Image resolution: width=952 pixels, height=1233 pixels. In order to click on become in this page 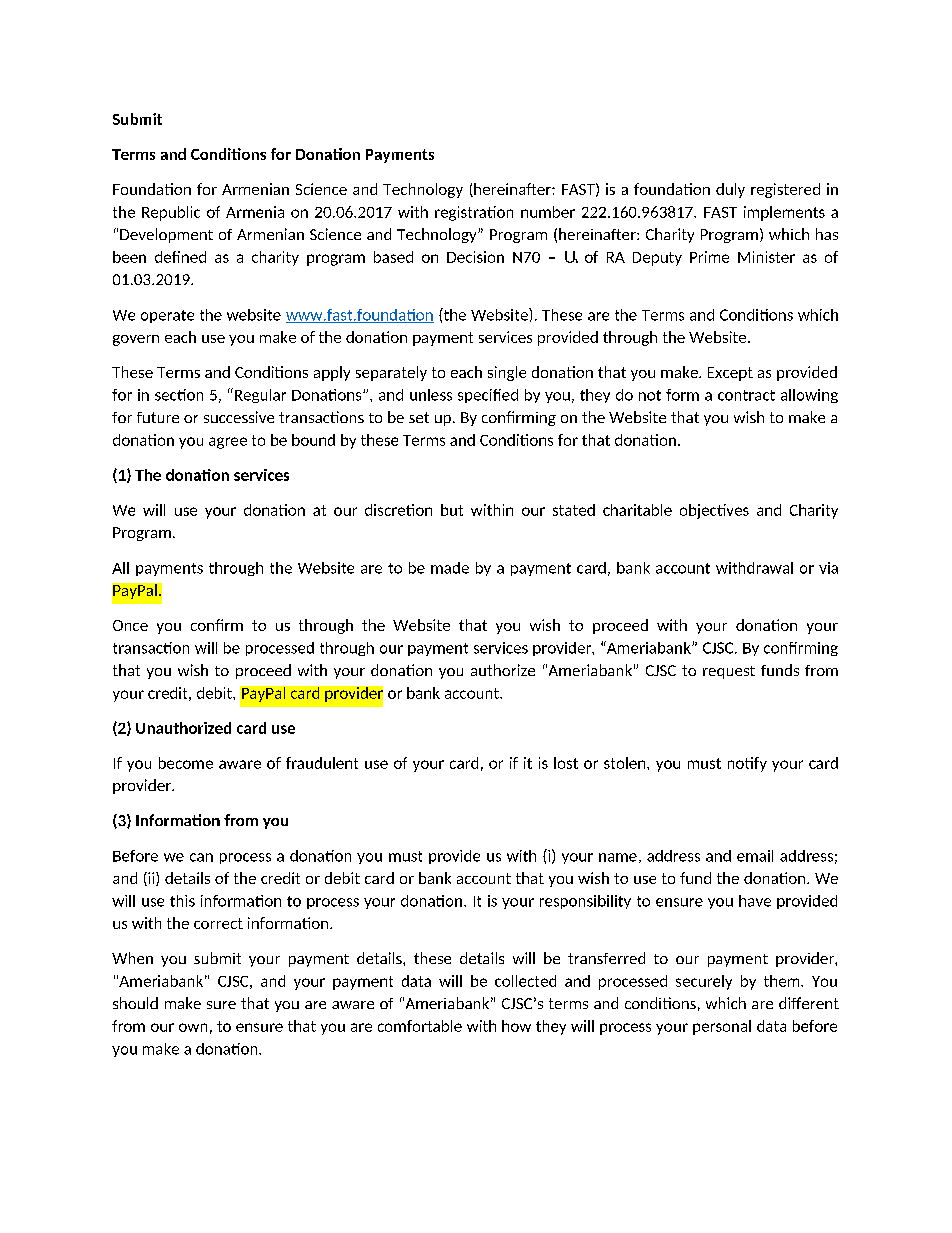, I will do `click(186, 763)`.
